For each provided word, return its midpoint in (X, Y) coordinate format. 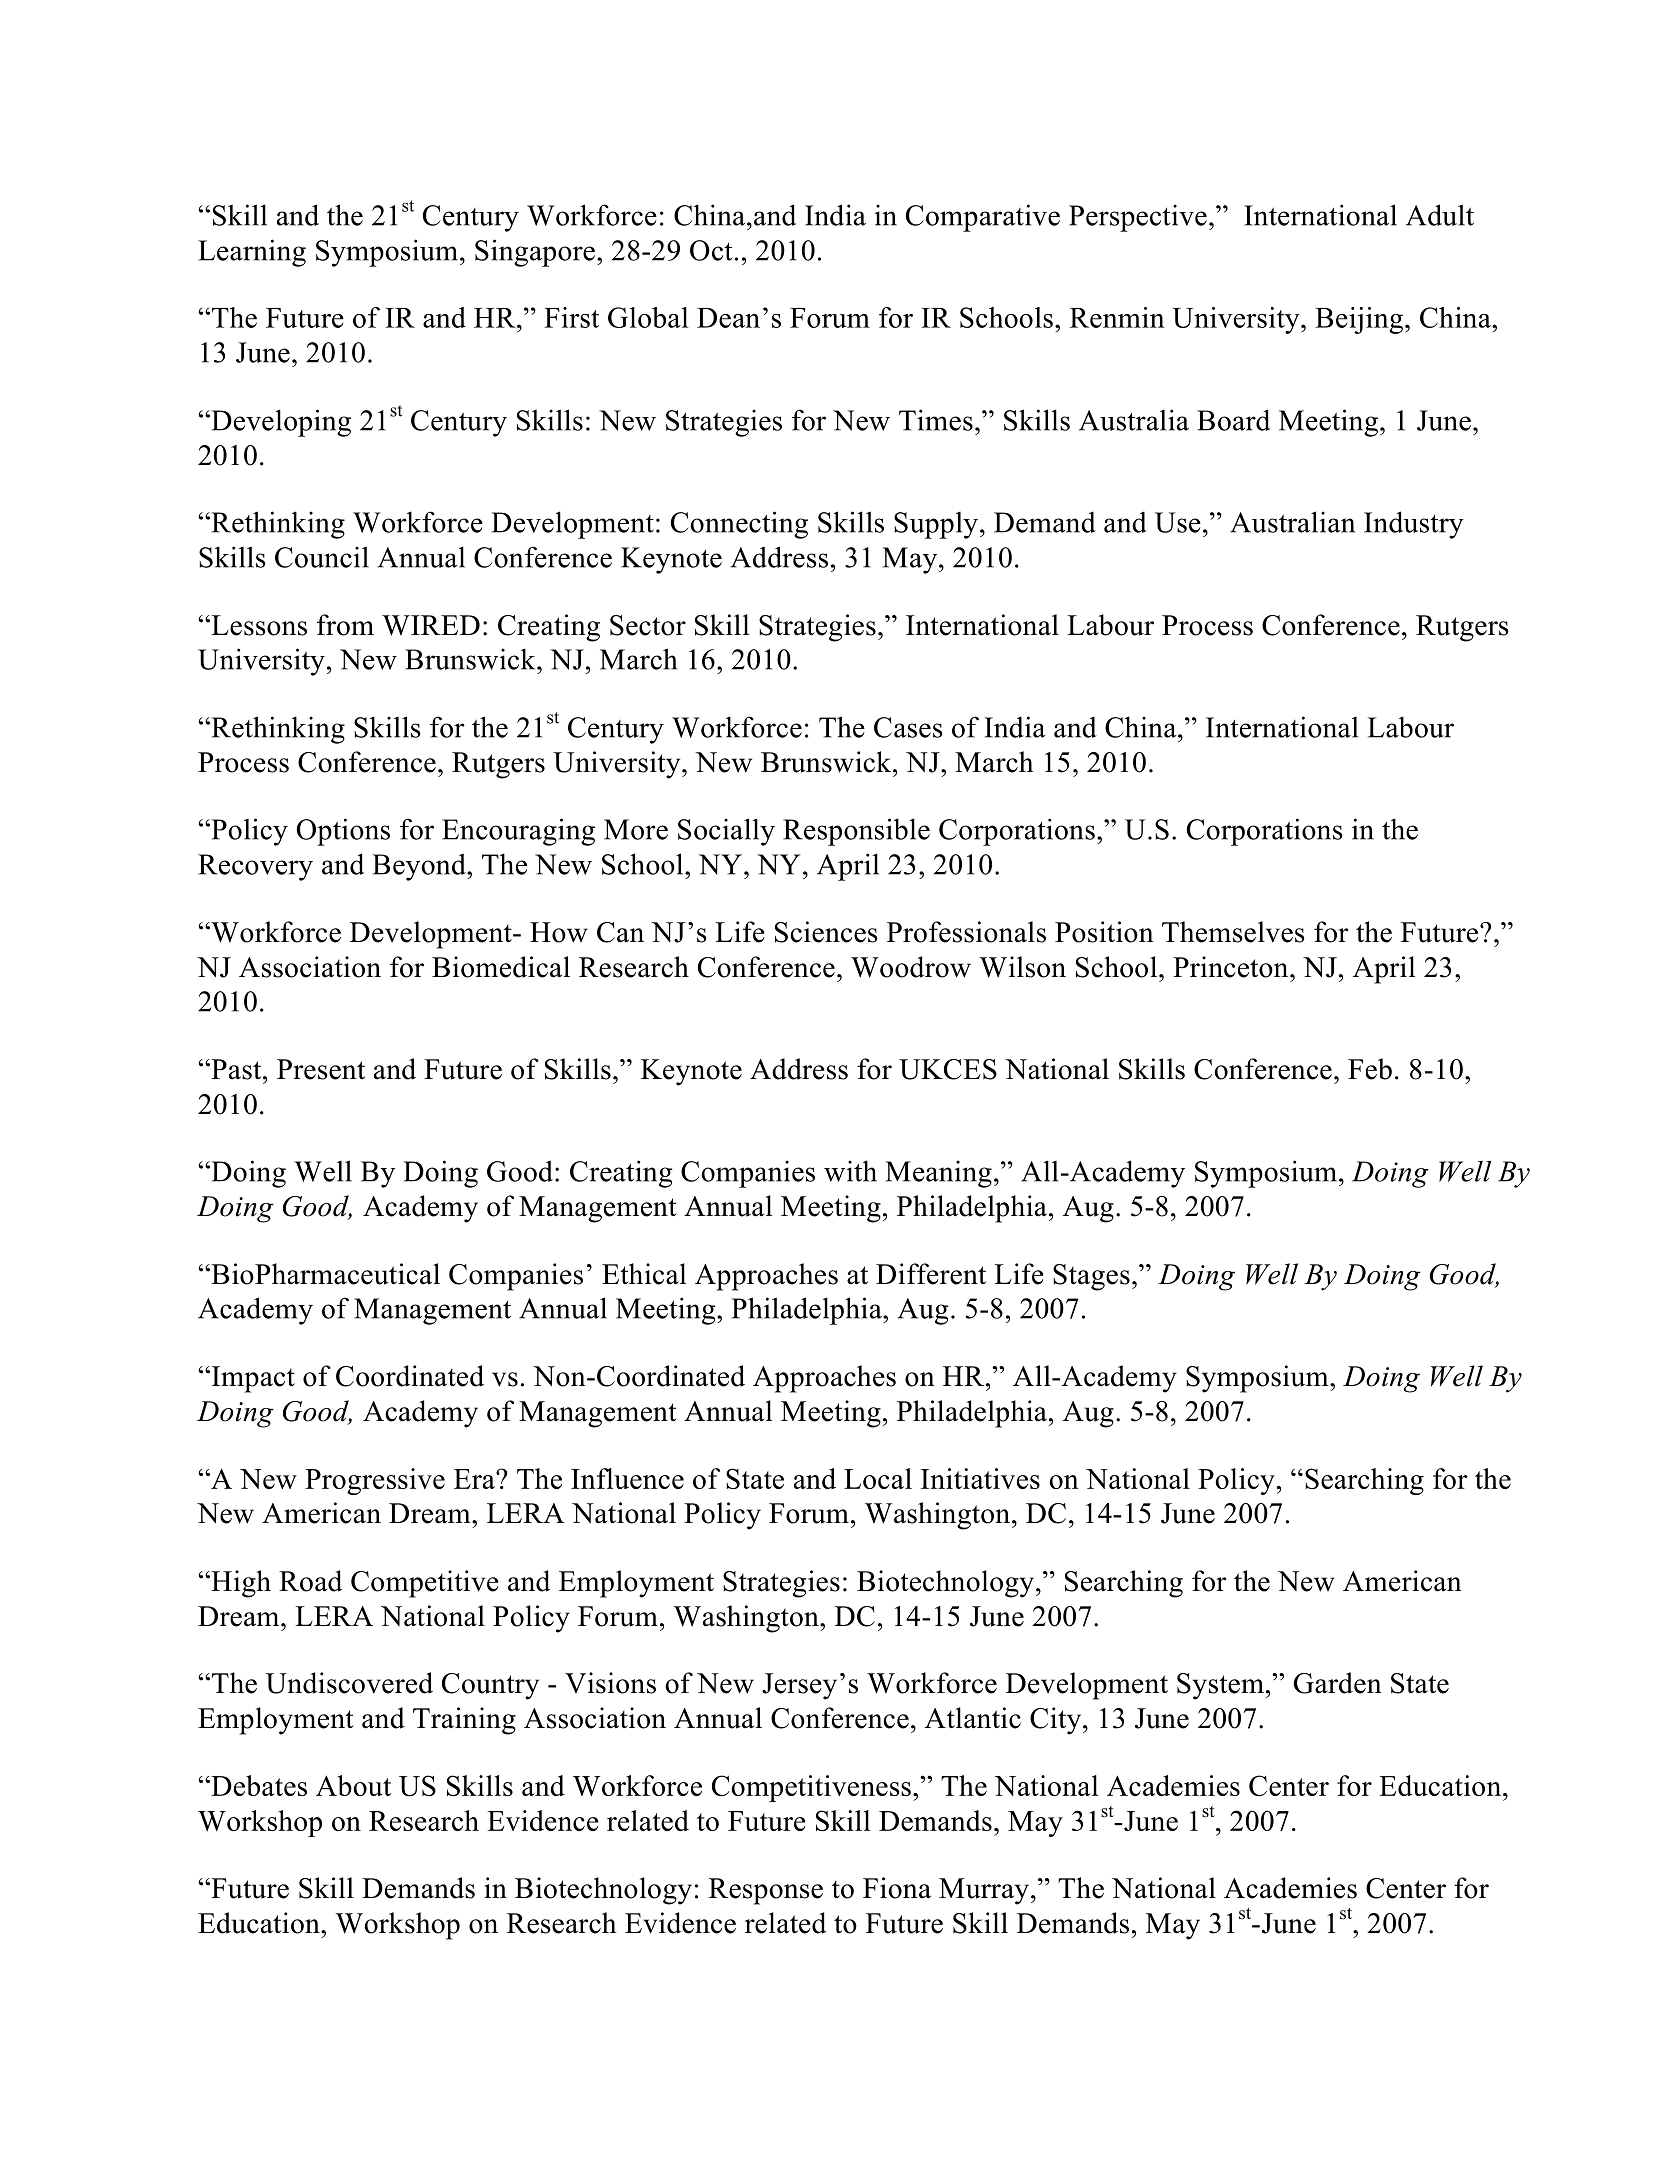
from (345, 625)
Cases (908, 727)
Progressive (375, 1481)
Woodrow (911, 967)
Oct (711, 250)
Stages (1091, 1277)
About (353, 1785)
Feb (1370, 1069)
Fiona (897, 1888)
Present (321, 1069)
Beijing (1359, 320)
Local (878, 1478)
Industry (1414, 525)
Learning (252, 253)
